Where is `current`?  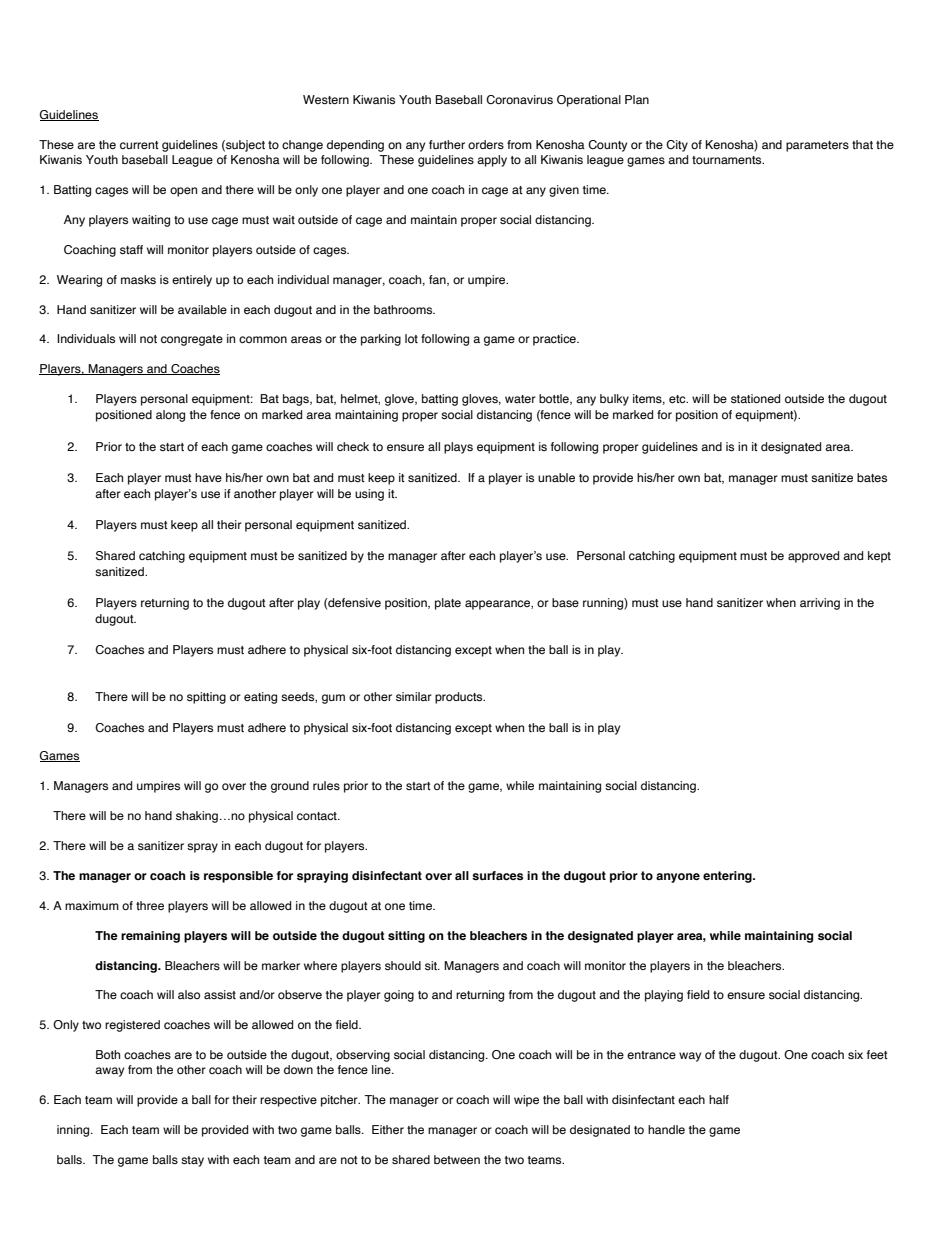 current is located at coordinates (139, 145).
